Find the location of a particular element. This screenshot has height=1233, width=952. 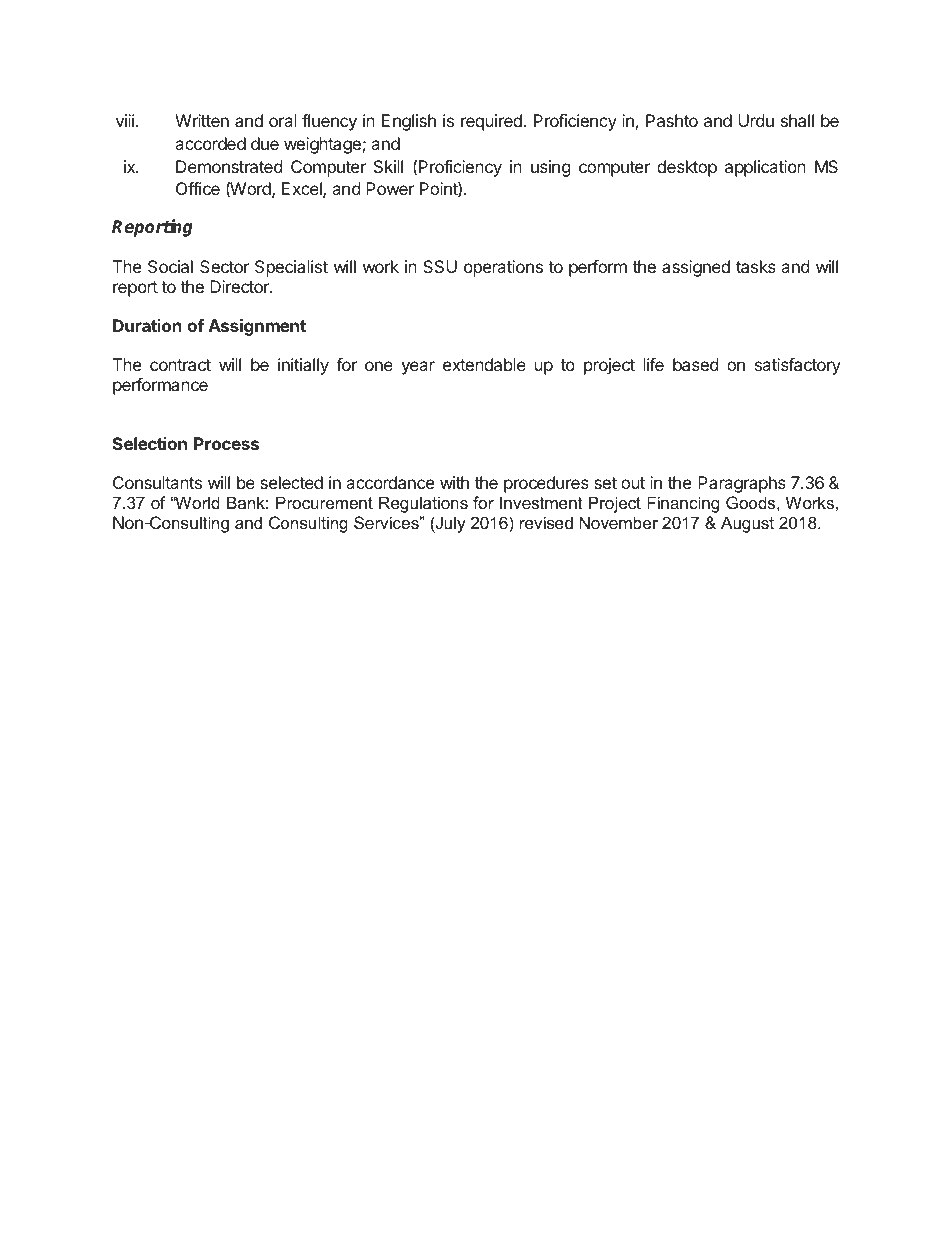

based is located at coordinates (695, 364).
